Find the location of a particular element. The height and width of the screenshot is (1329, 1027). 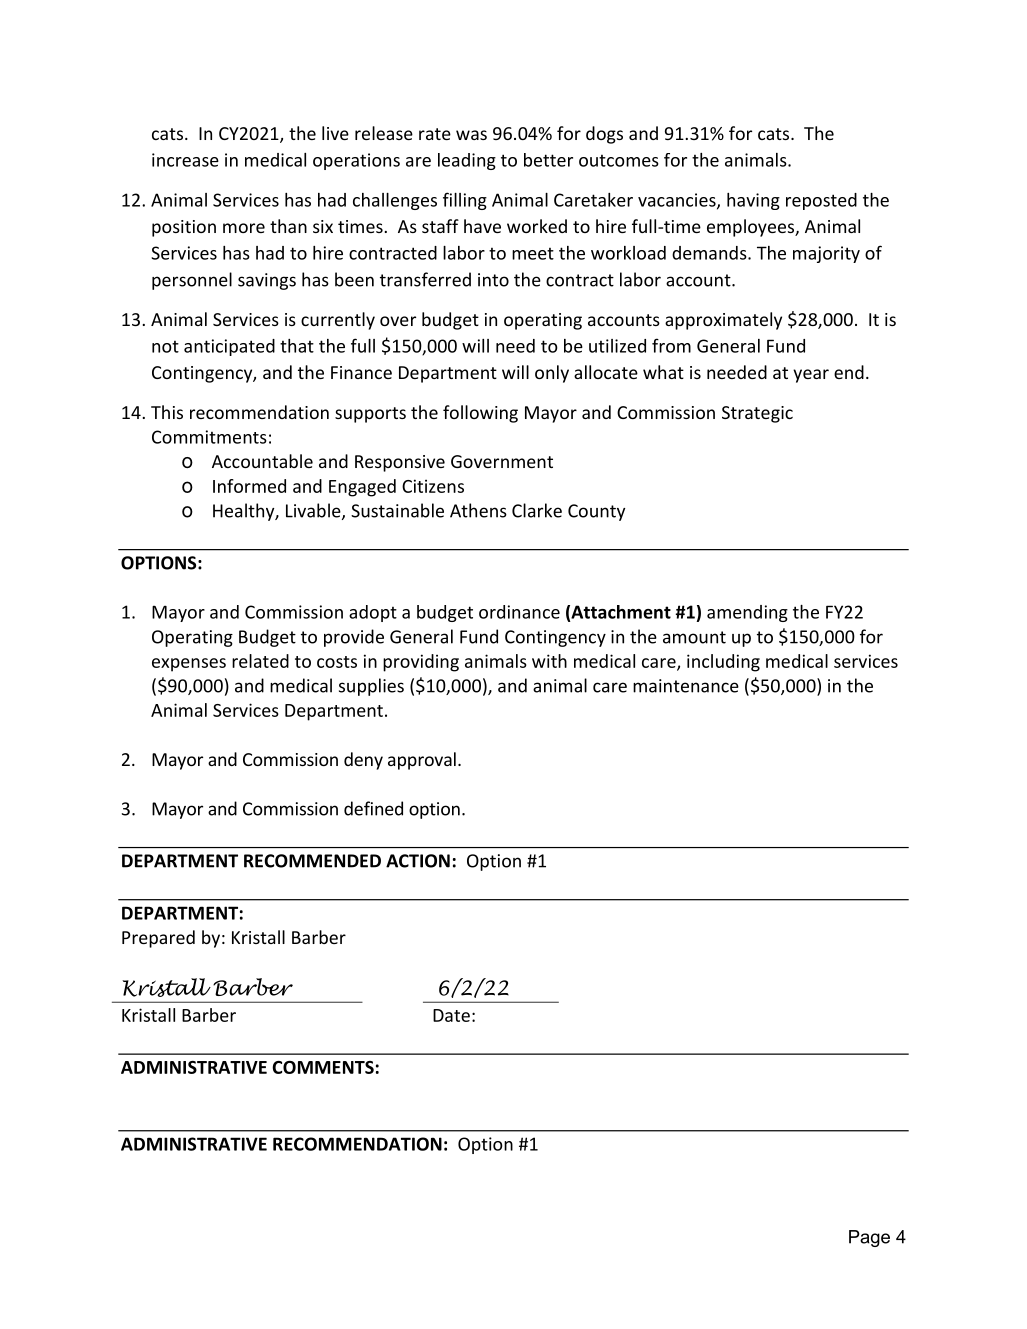

having is located at coordinates (753, 201).
